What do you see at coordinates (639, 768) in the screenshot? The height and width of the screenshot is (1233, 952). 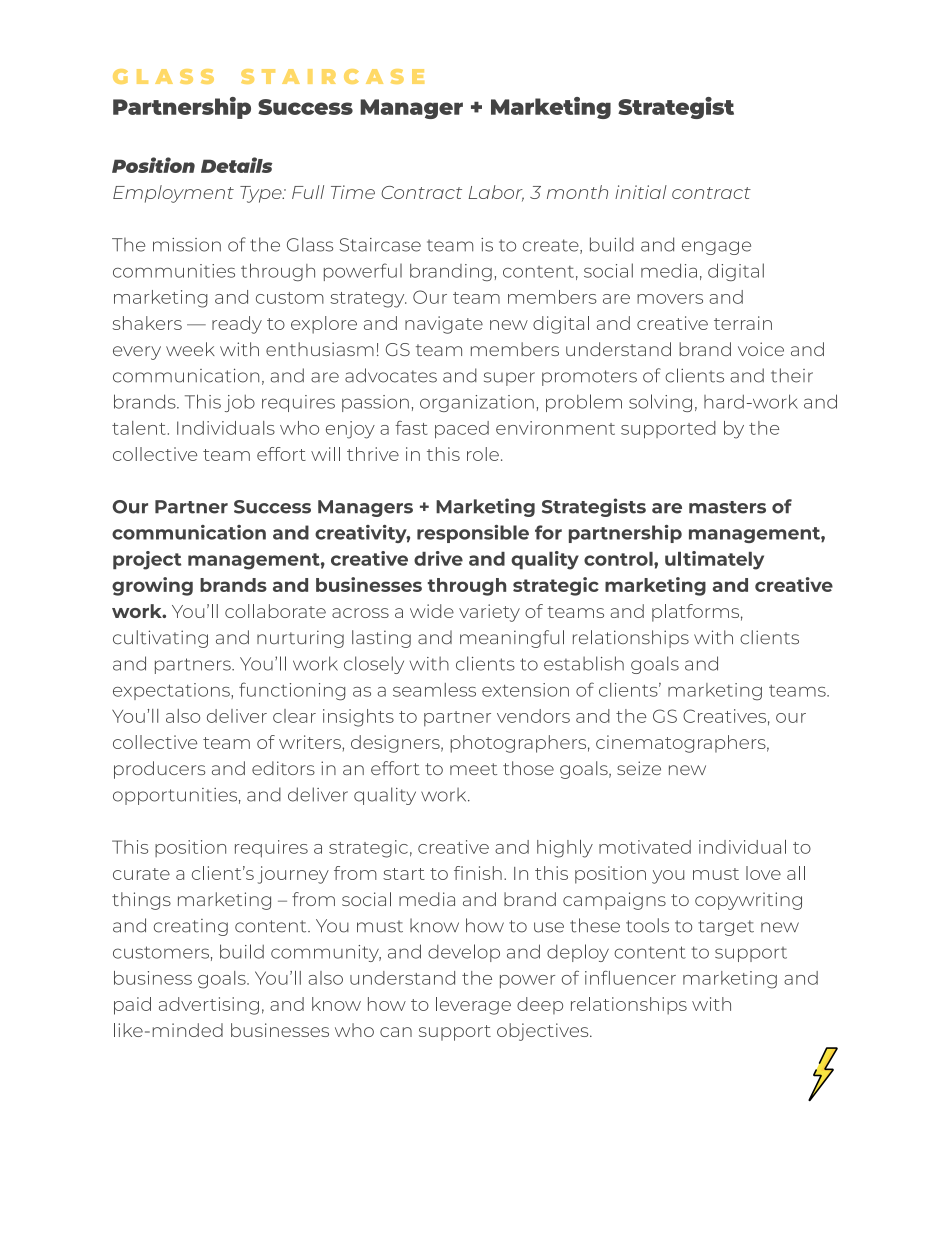 I see `seize` at bounding box center [639, 768].
